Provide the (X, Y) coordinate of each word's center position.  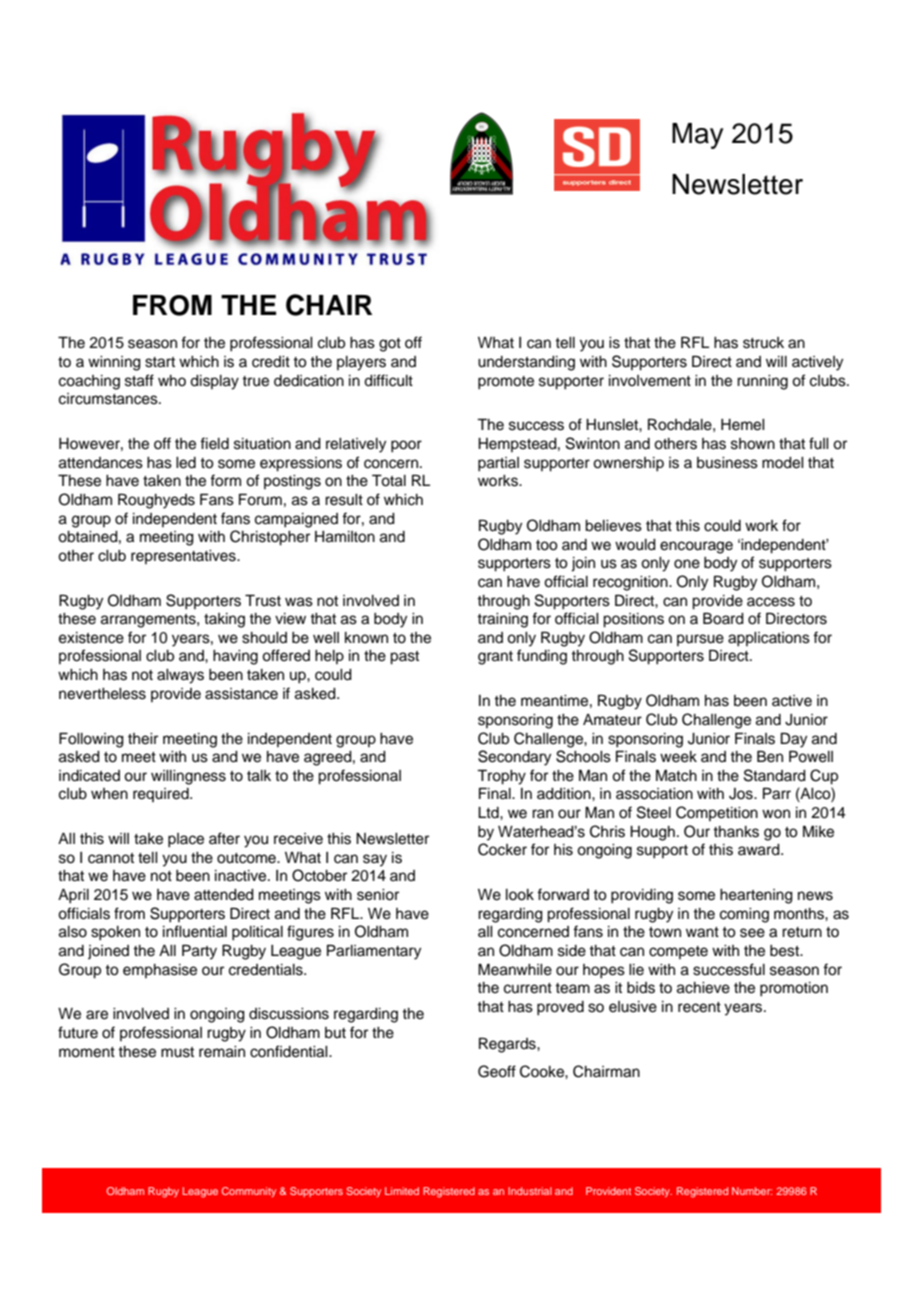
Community (249, 1192)
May (698, 136)
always (180, 676)
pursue (700, 640)
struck (763, 343)
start (160, 362)
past (404, 658)
